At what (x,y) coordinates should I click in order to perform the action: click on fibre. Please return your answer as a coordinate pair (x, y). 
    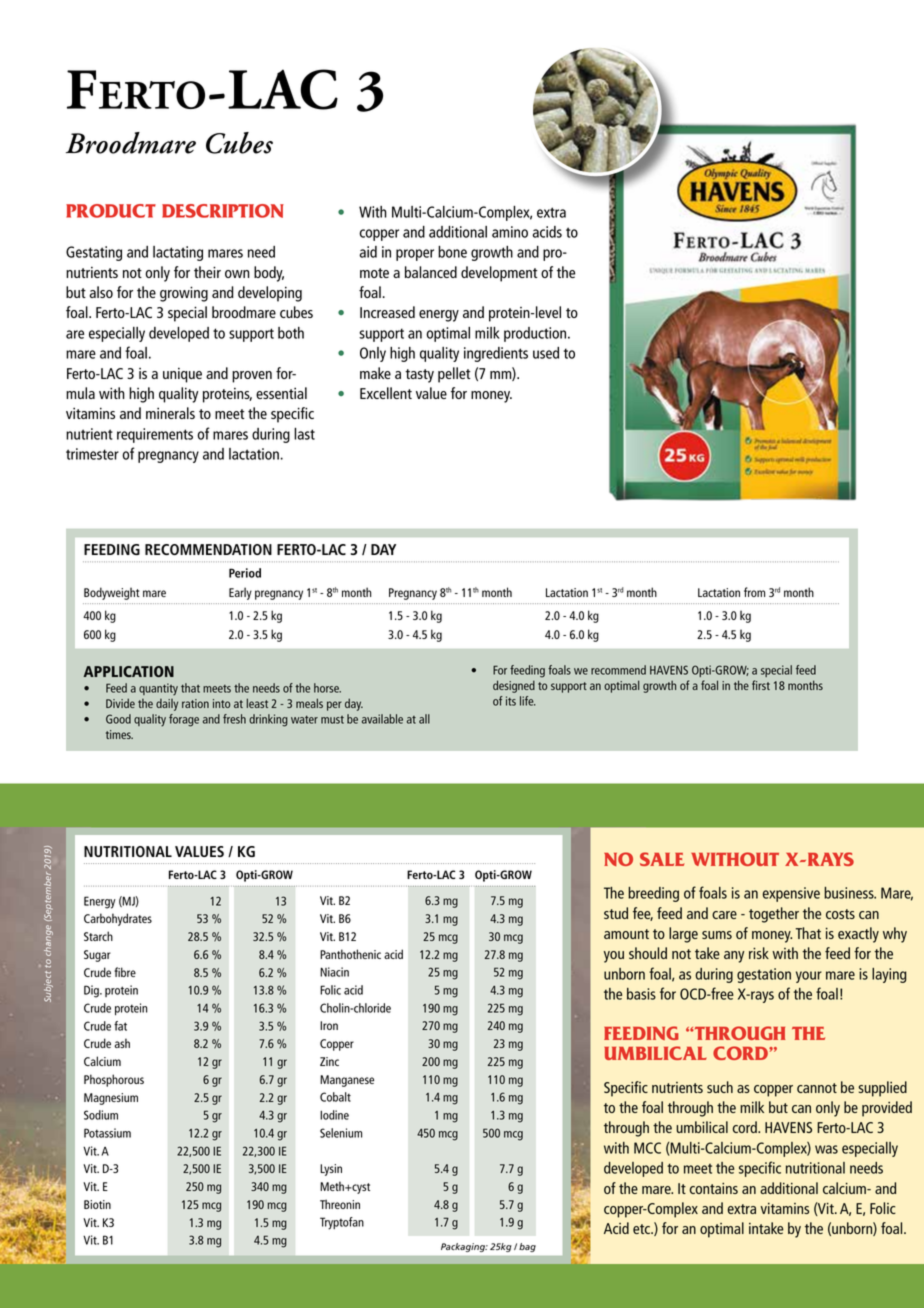
    Looking at the image, I should click on (125, 972).
